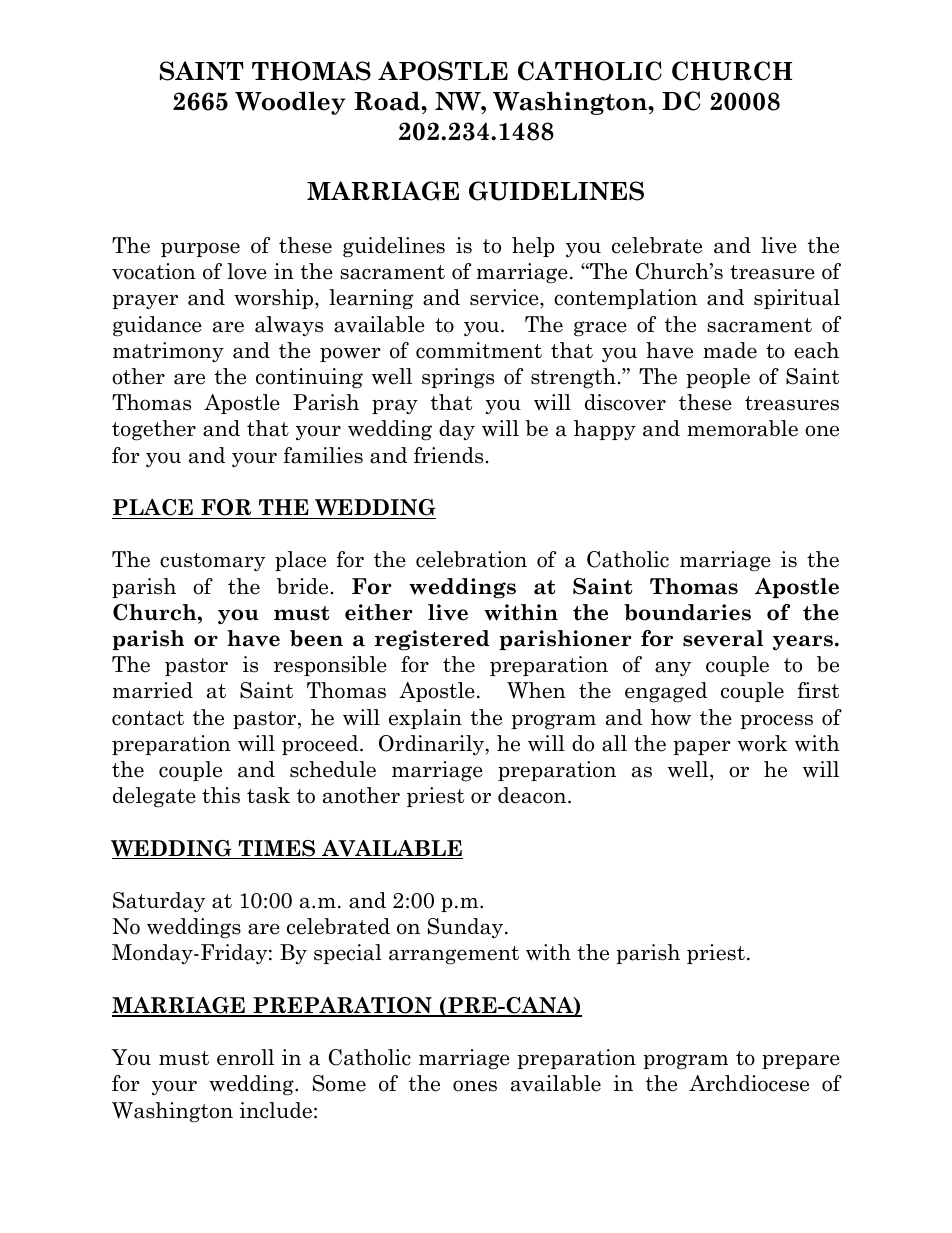  What do you see at coordinates (479, 350) in the image?
I see `commitment` at bounding box center [479, 350].
